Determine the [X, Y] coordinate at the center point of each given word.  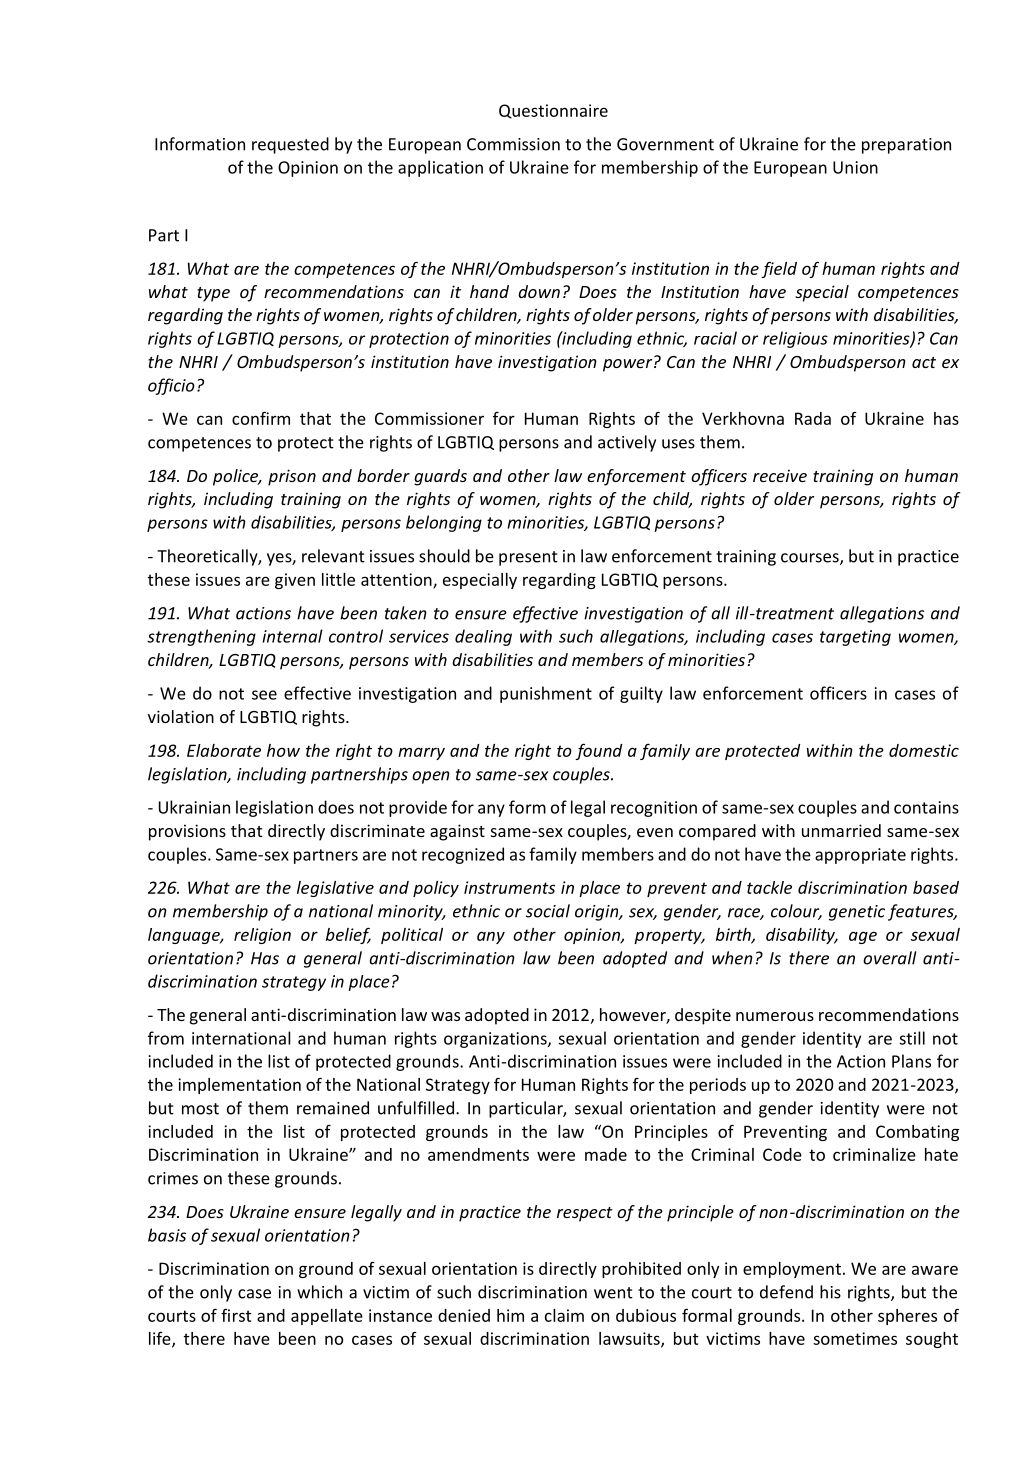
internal [292, 636]
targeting [855, 638]
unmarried [841, 830]
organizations [496, 1040]
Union [855, 167]
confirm [261, 418]
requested [290, 145]
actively [627, 443]
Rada [813, 418]
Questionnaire [553, 111]
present [528, 558]
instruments [509, 887]
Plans [911, 1061]
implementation [239, 1086]
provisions [187, 832]
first [236, 1315]
